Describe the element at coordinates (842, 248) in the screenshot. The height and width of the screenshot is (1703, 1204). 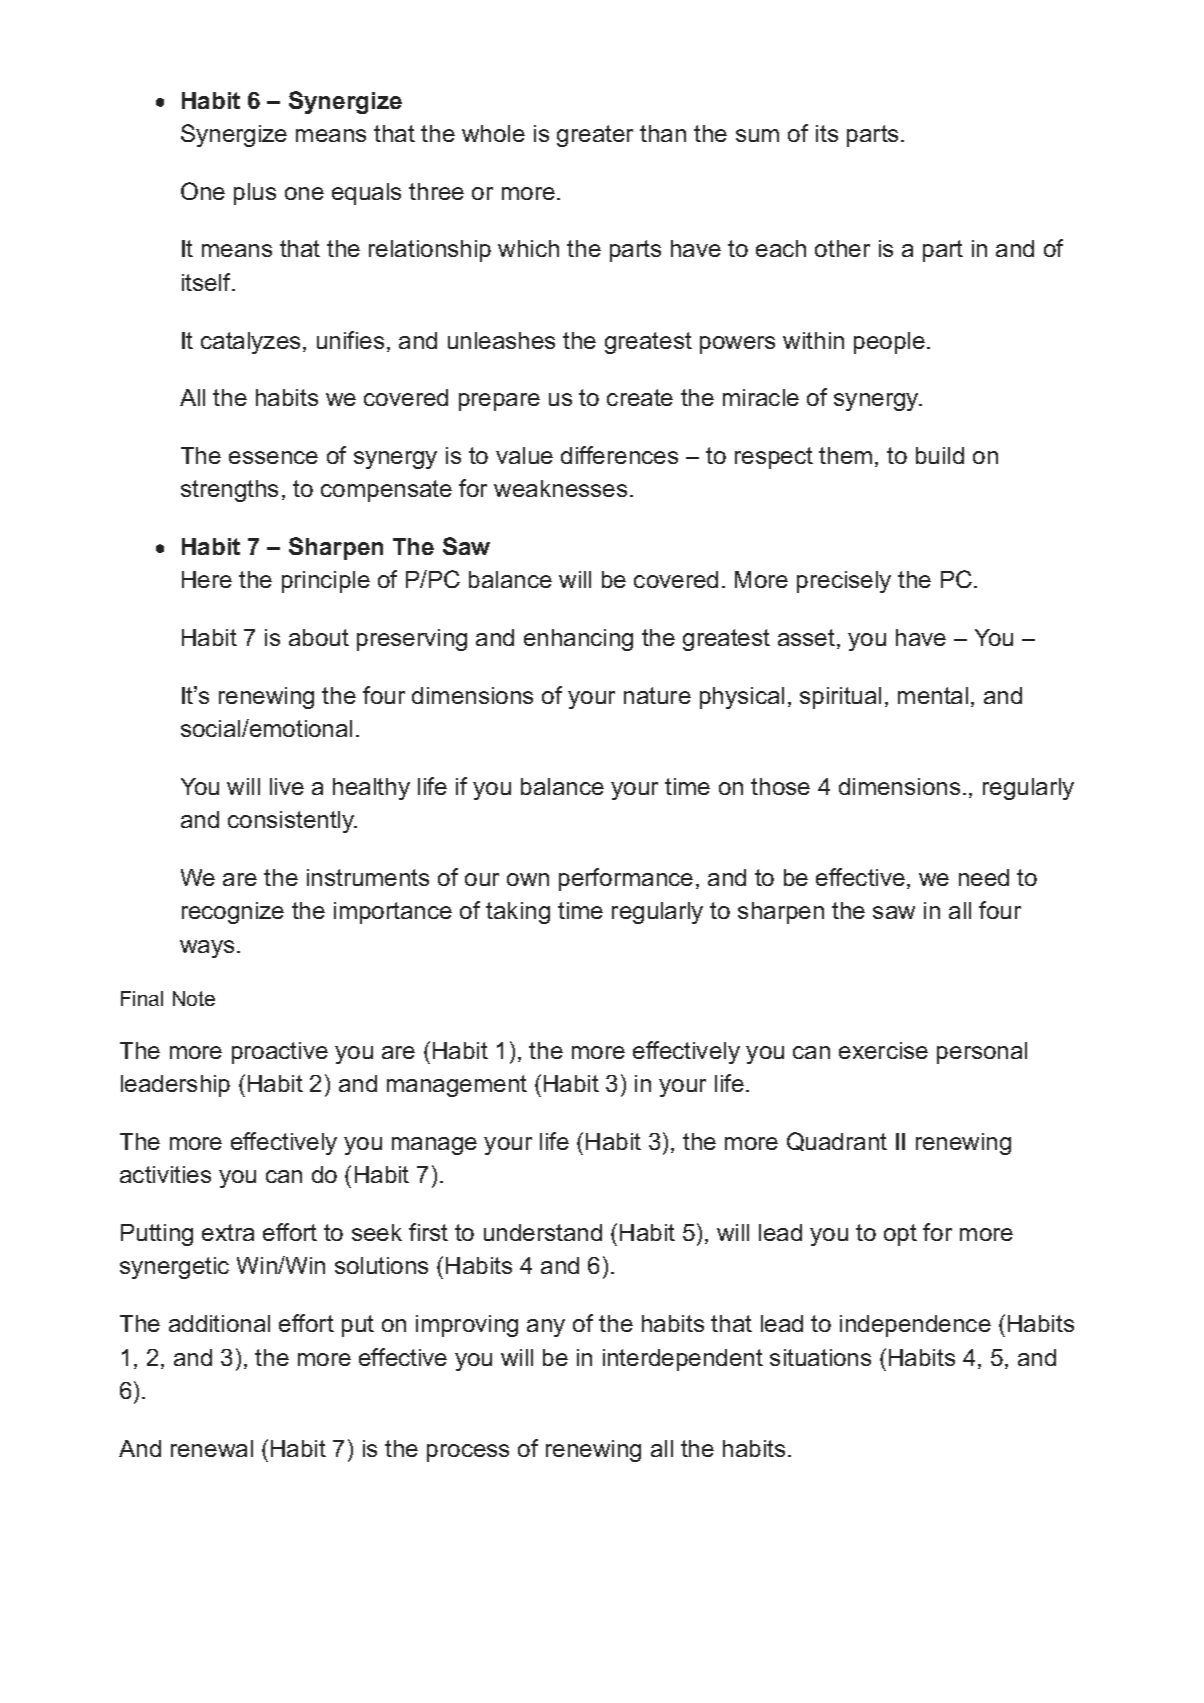
I see `other` at that location.
